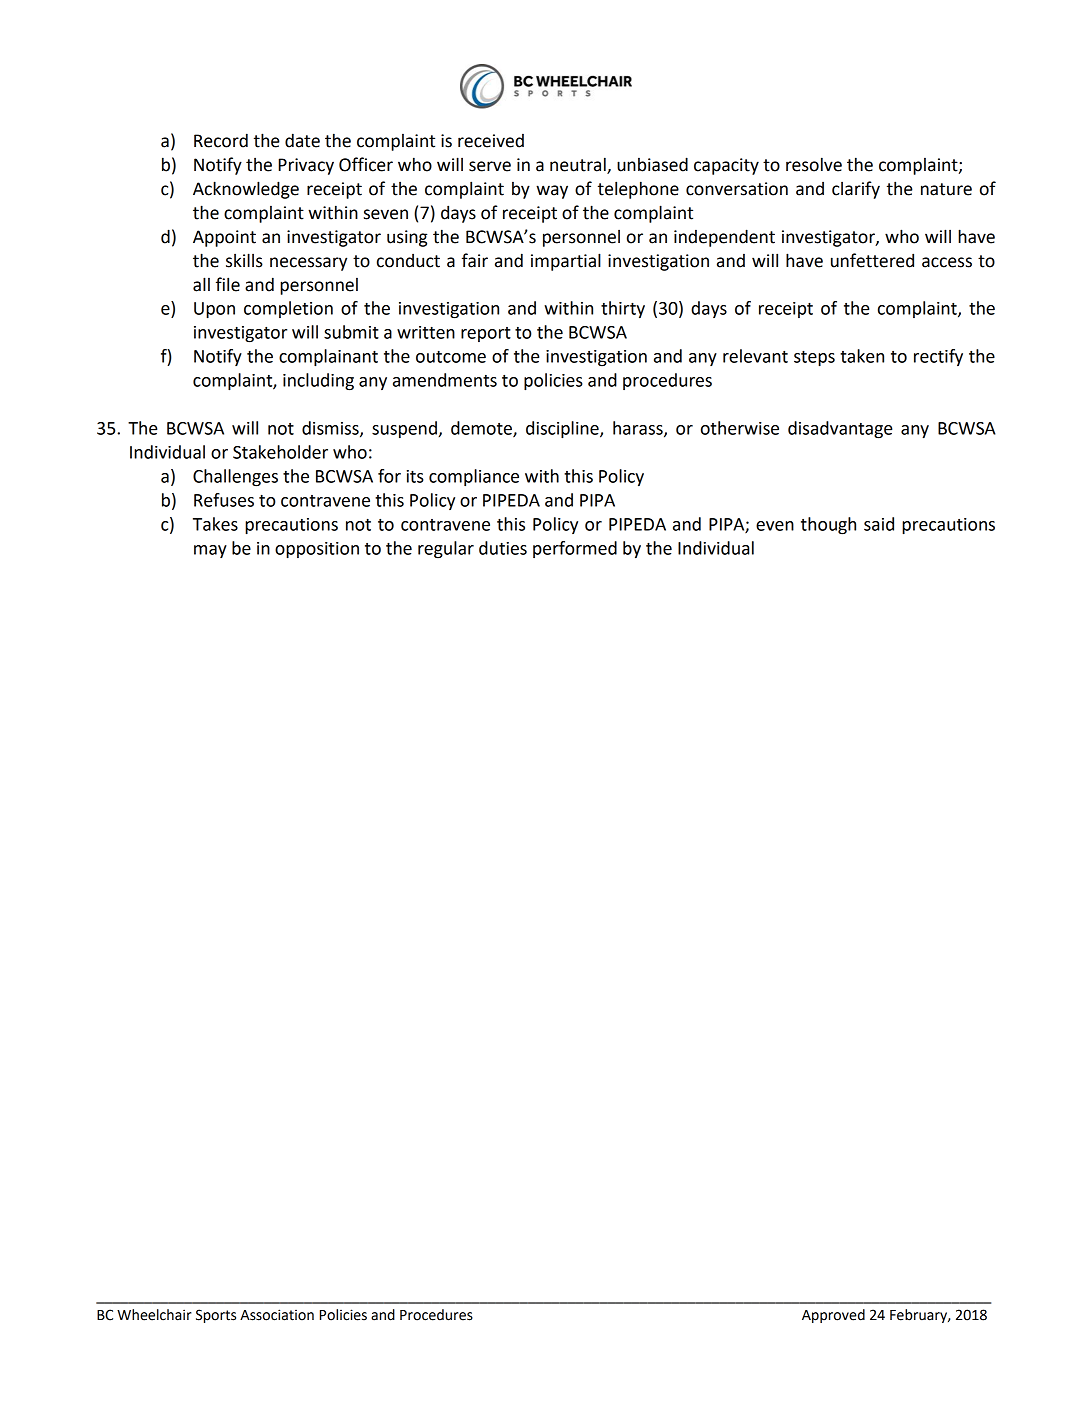  What do you see at coordinates (280, 452) in the page?
I see `Stakeholder` at bounding box center [280, 452].
